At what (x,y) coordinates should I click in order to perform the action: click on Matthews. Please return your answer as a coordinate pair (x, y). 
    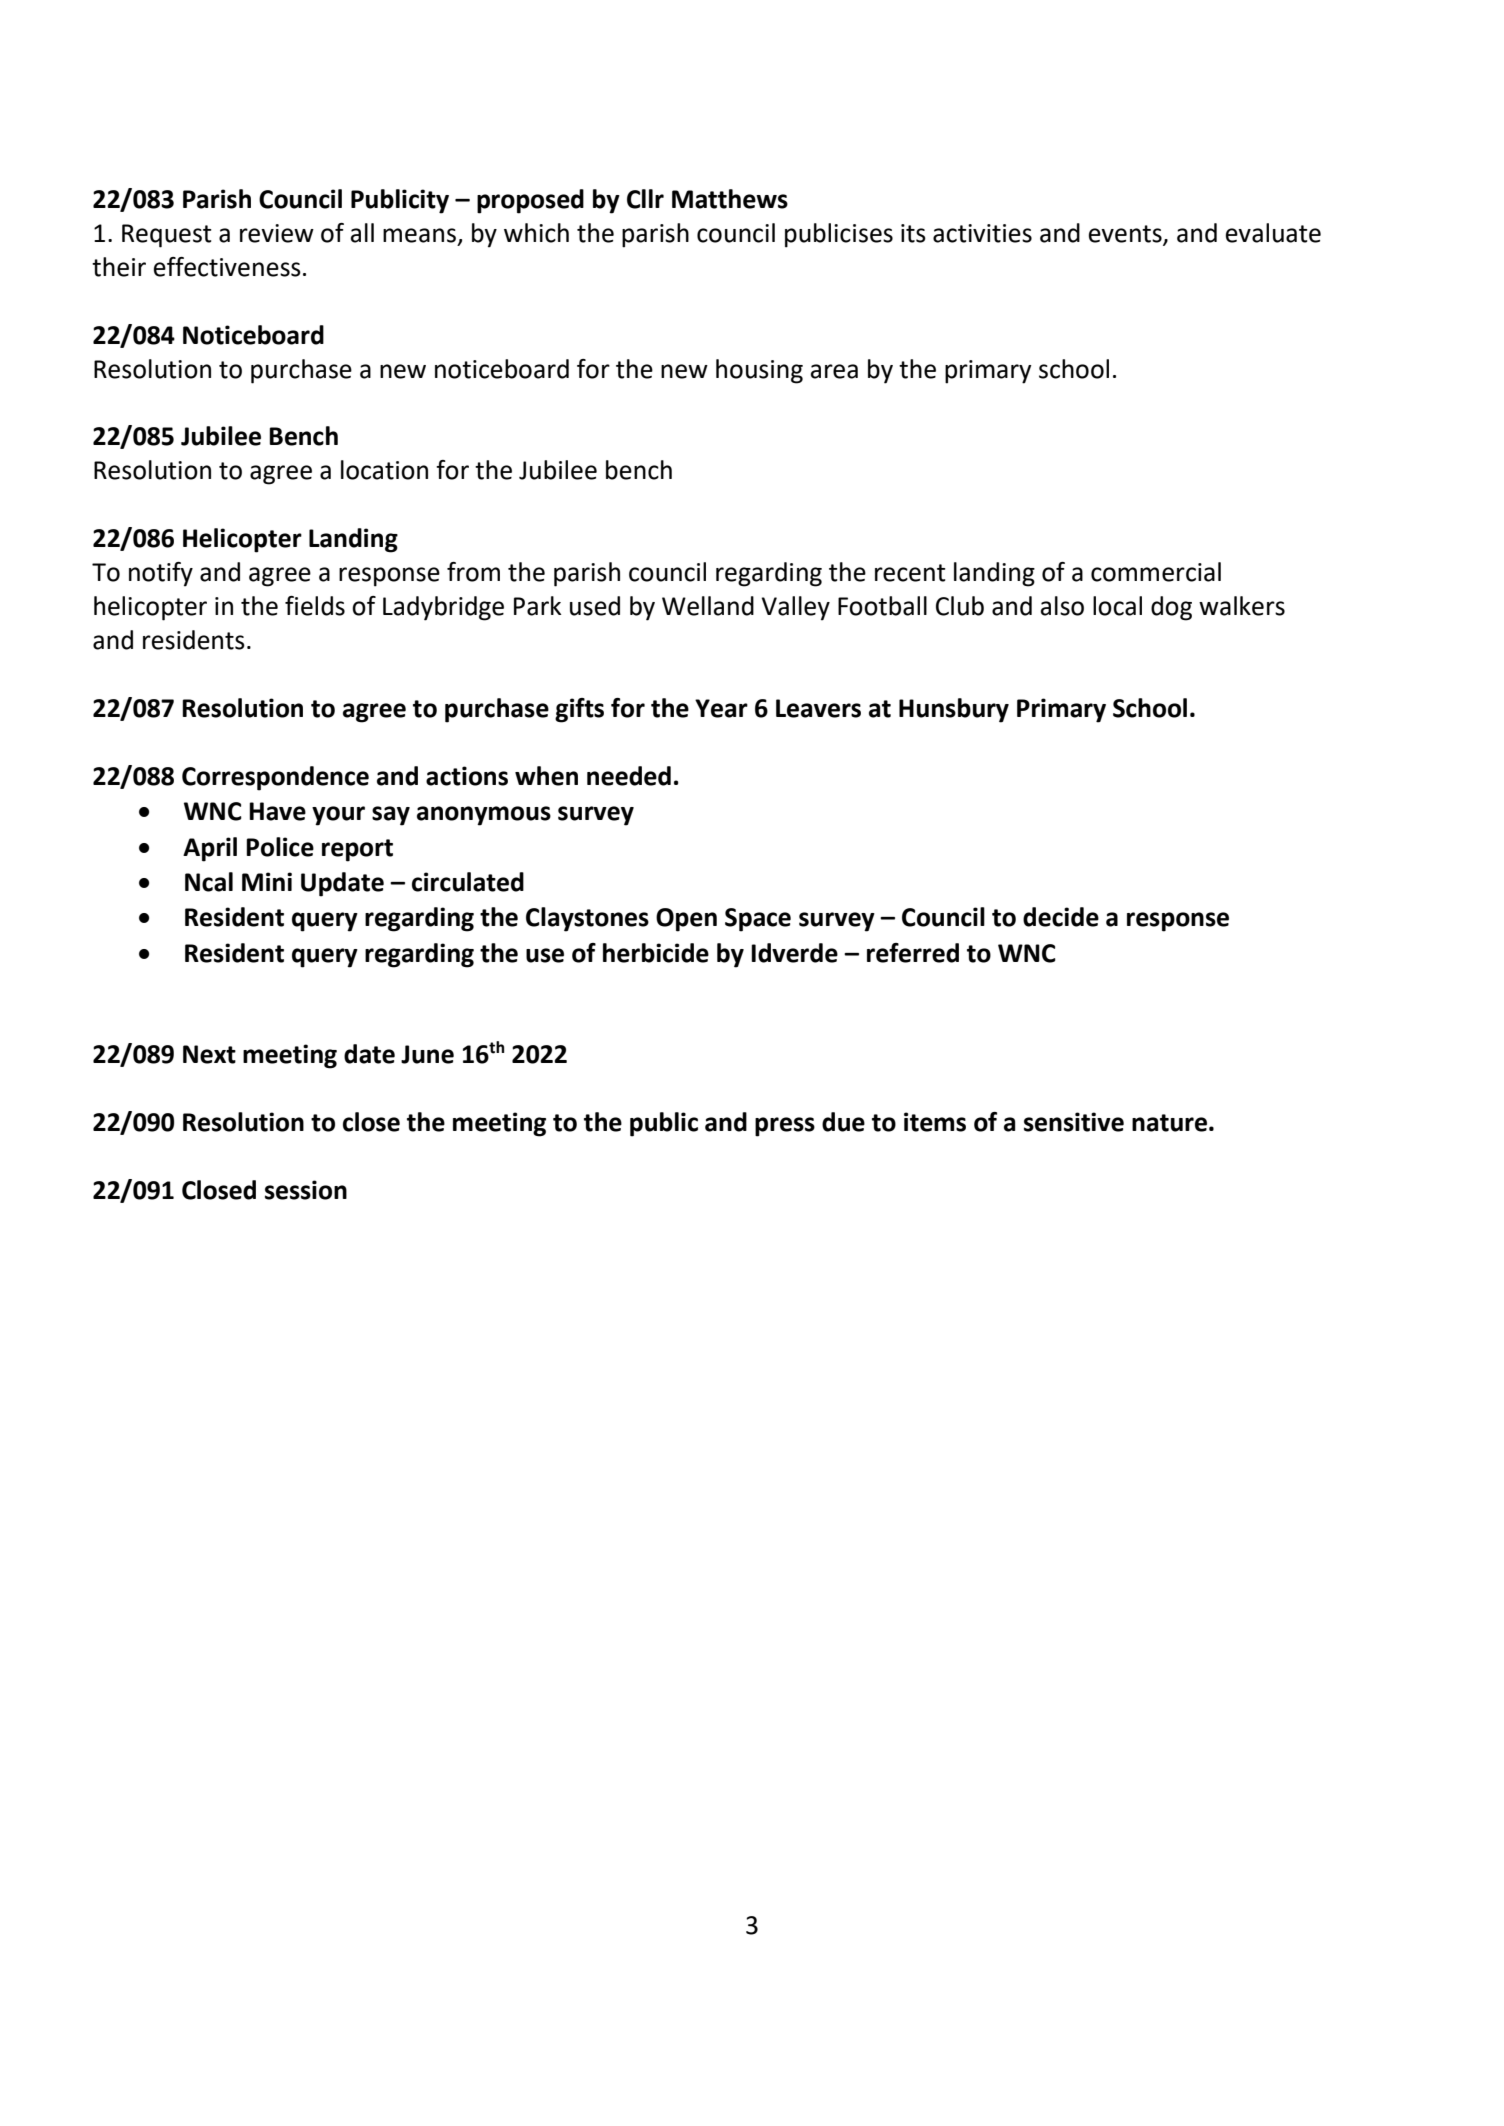
    Looking at the image, I should click on (730, 199).
